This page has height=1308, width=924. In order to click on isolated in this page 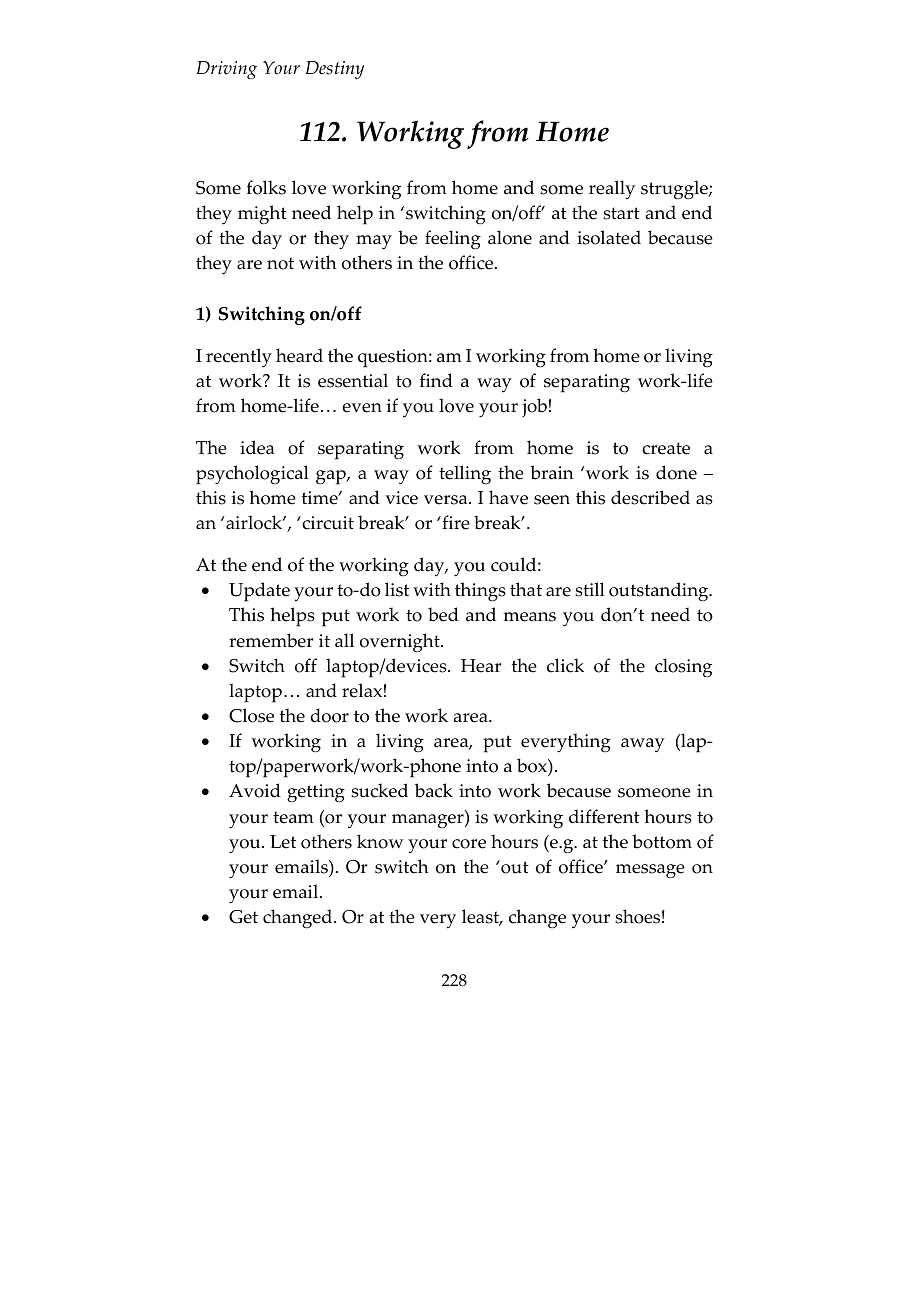, I will do `click(609, 237)`.
